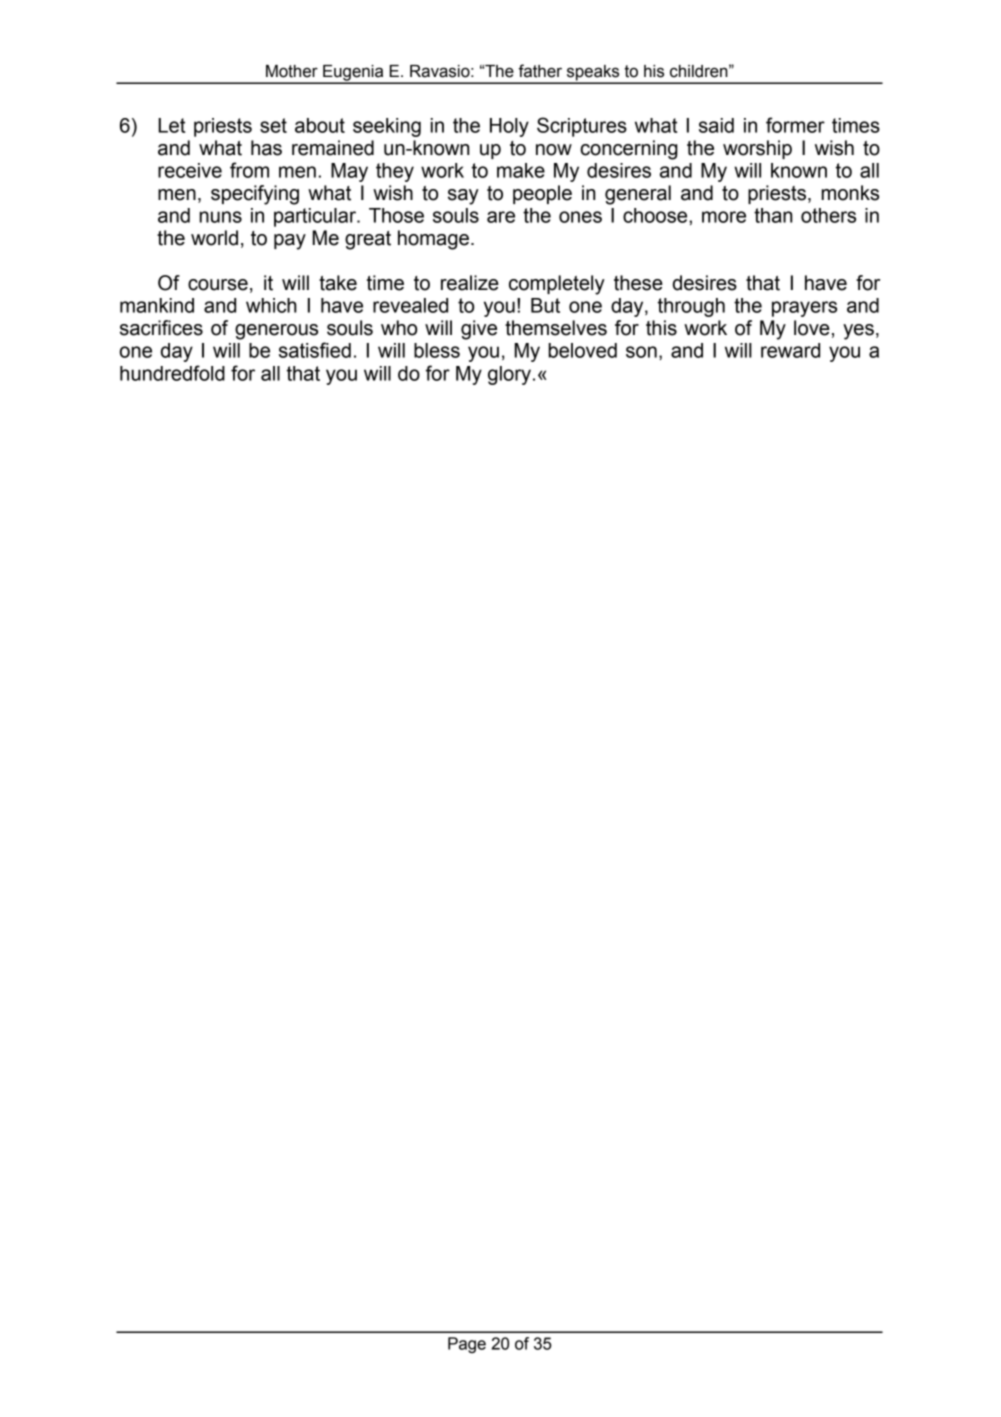 This image has width=1001, height=1417. Describe the element at coordinates (273, 125) in the image. I see `set` at that location.
